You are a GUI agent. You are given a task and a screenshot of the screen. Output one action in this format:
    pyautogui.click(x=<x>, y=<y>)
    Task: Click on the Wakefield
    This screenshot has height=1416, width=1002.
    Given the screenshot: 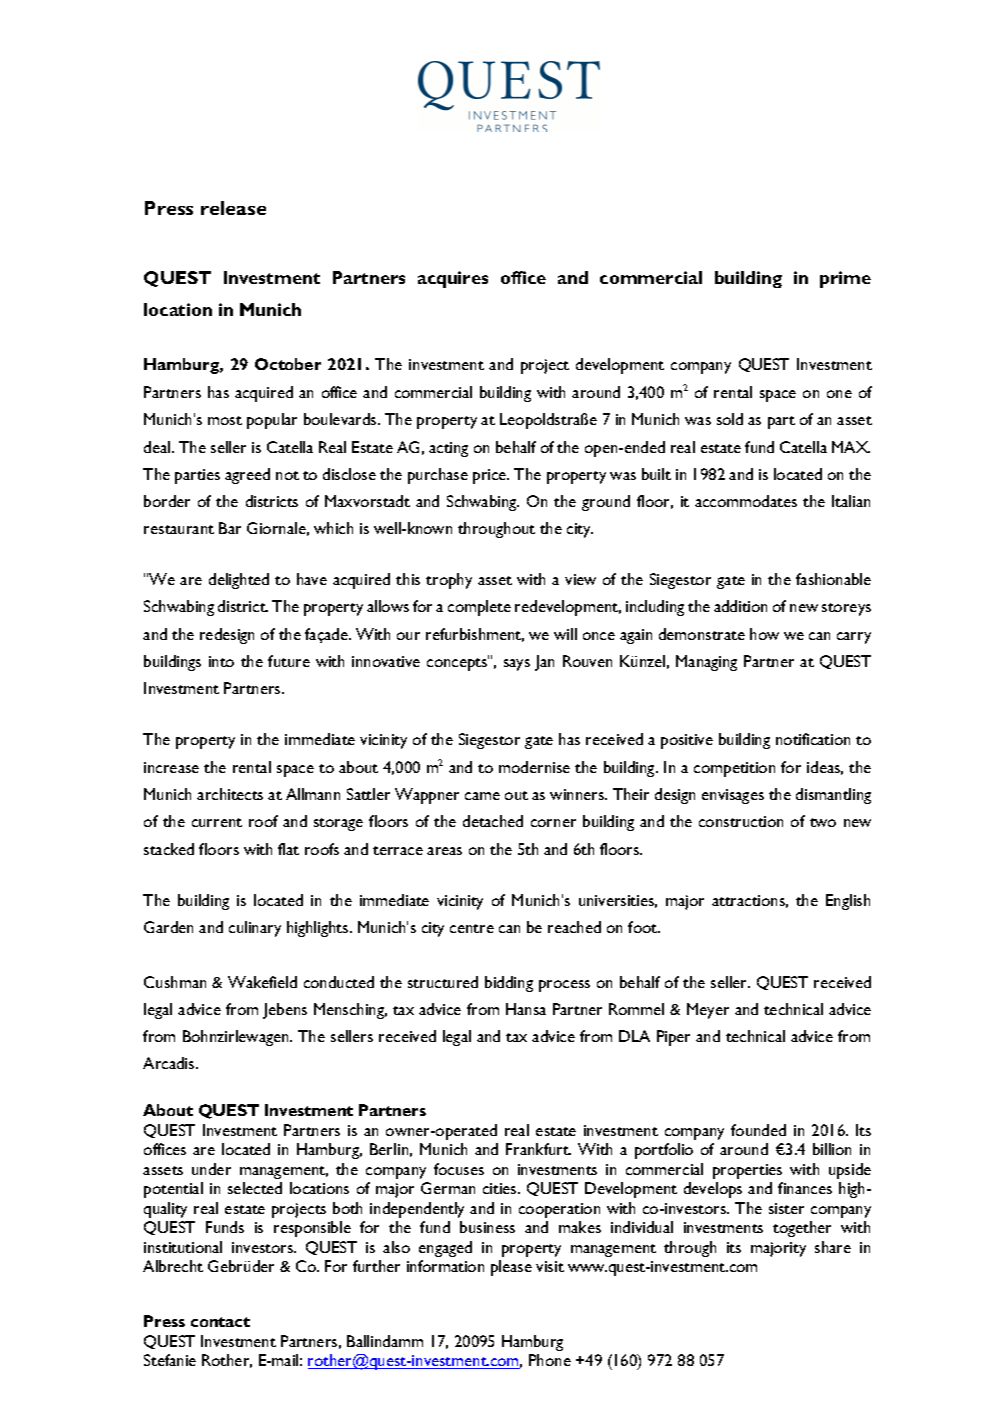 What is the action you would take?
    pyautogui.click(x=262, y=982)
